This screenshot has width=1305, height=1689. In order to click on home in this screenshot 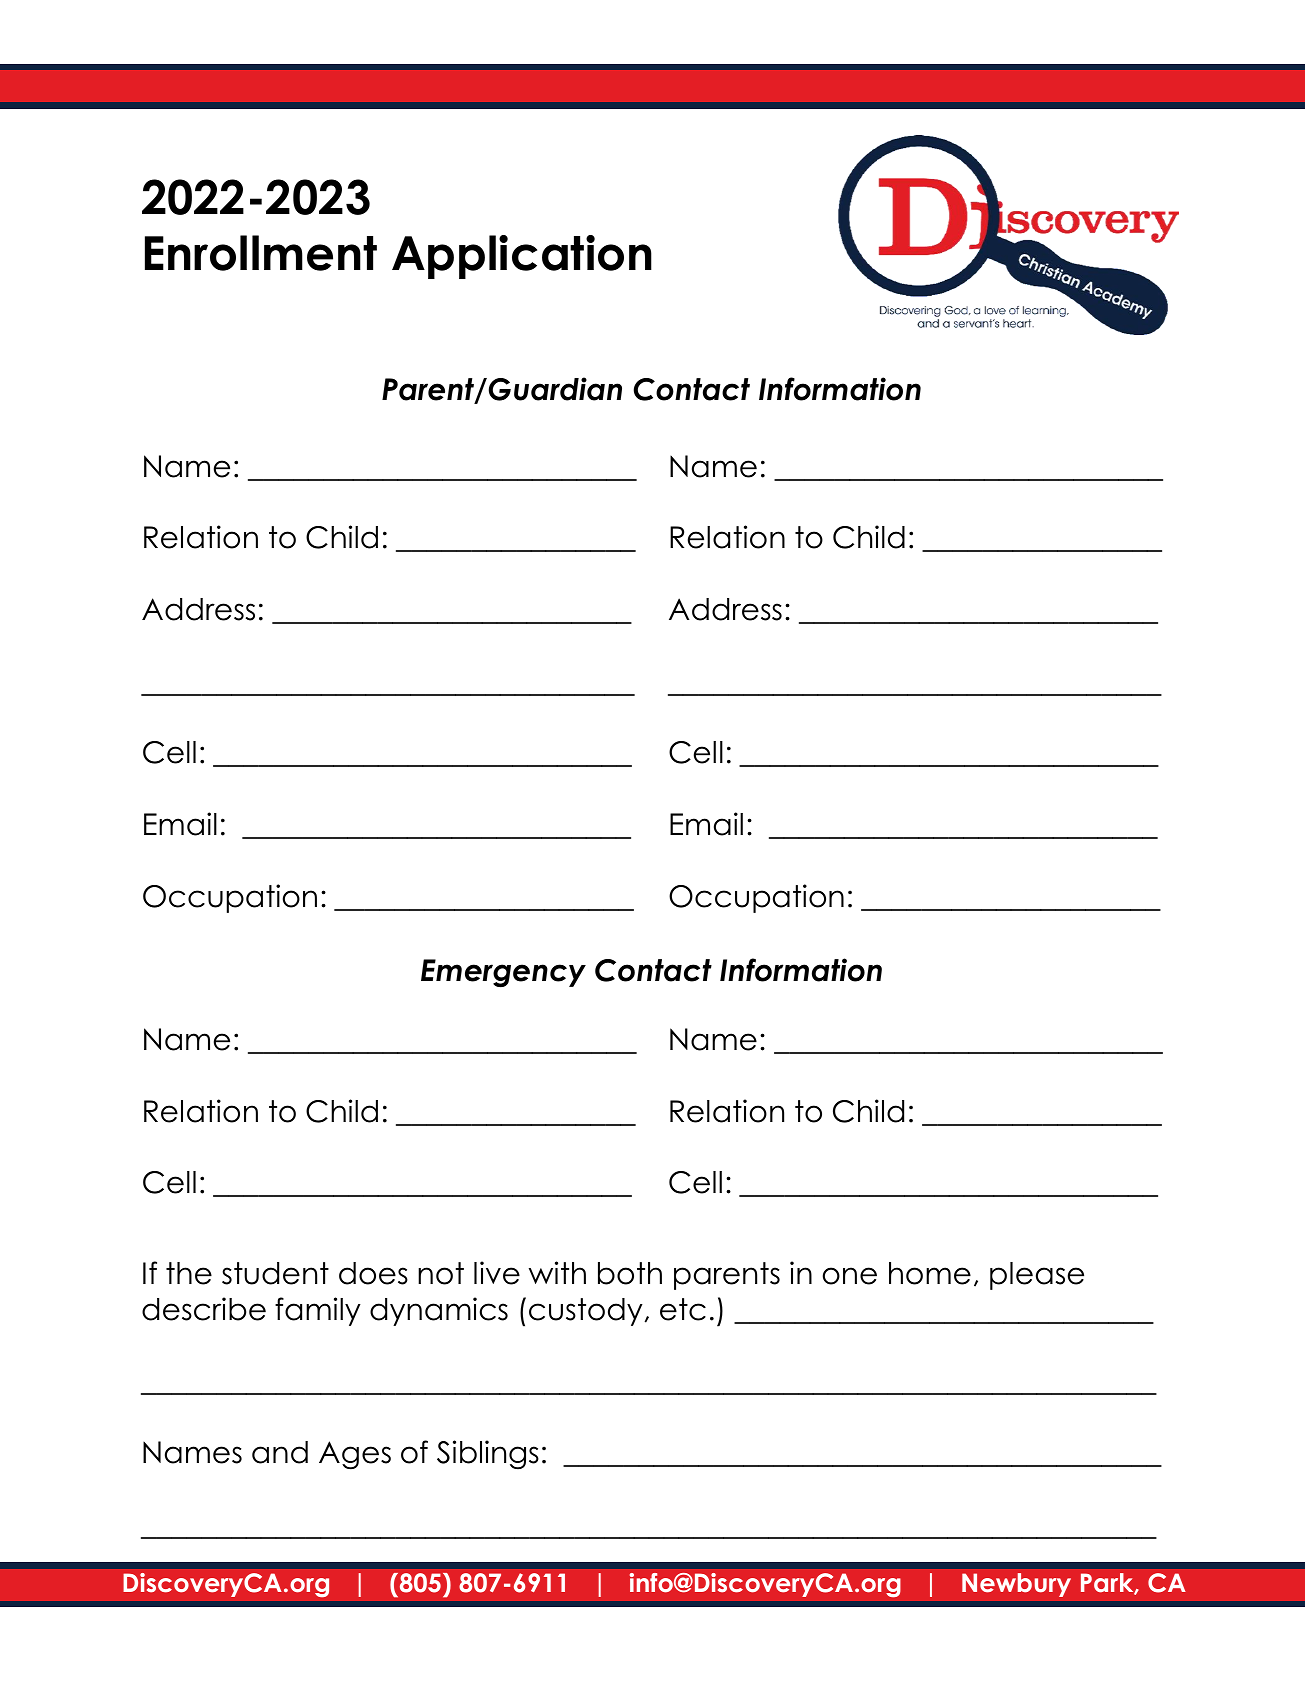, I will do `click(930, 1273)`.
